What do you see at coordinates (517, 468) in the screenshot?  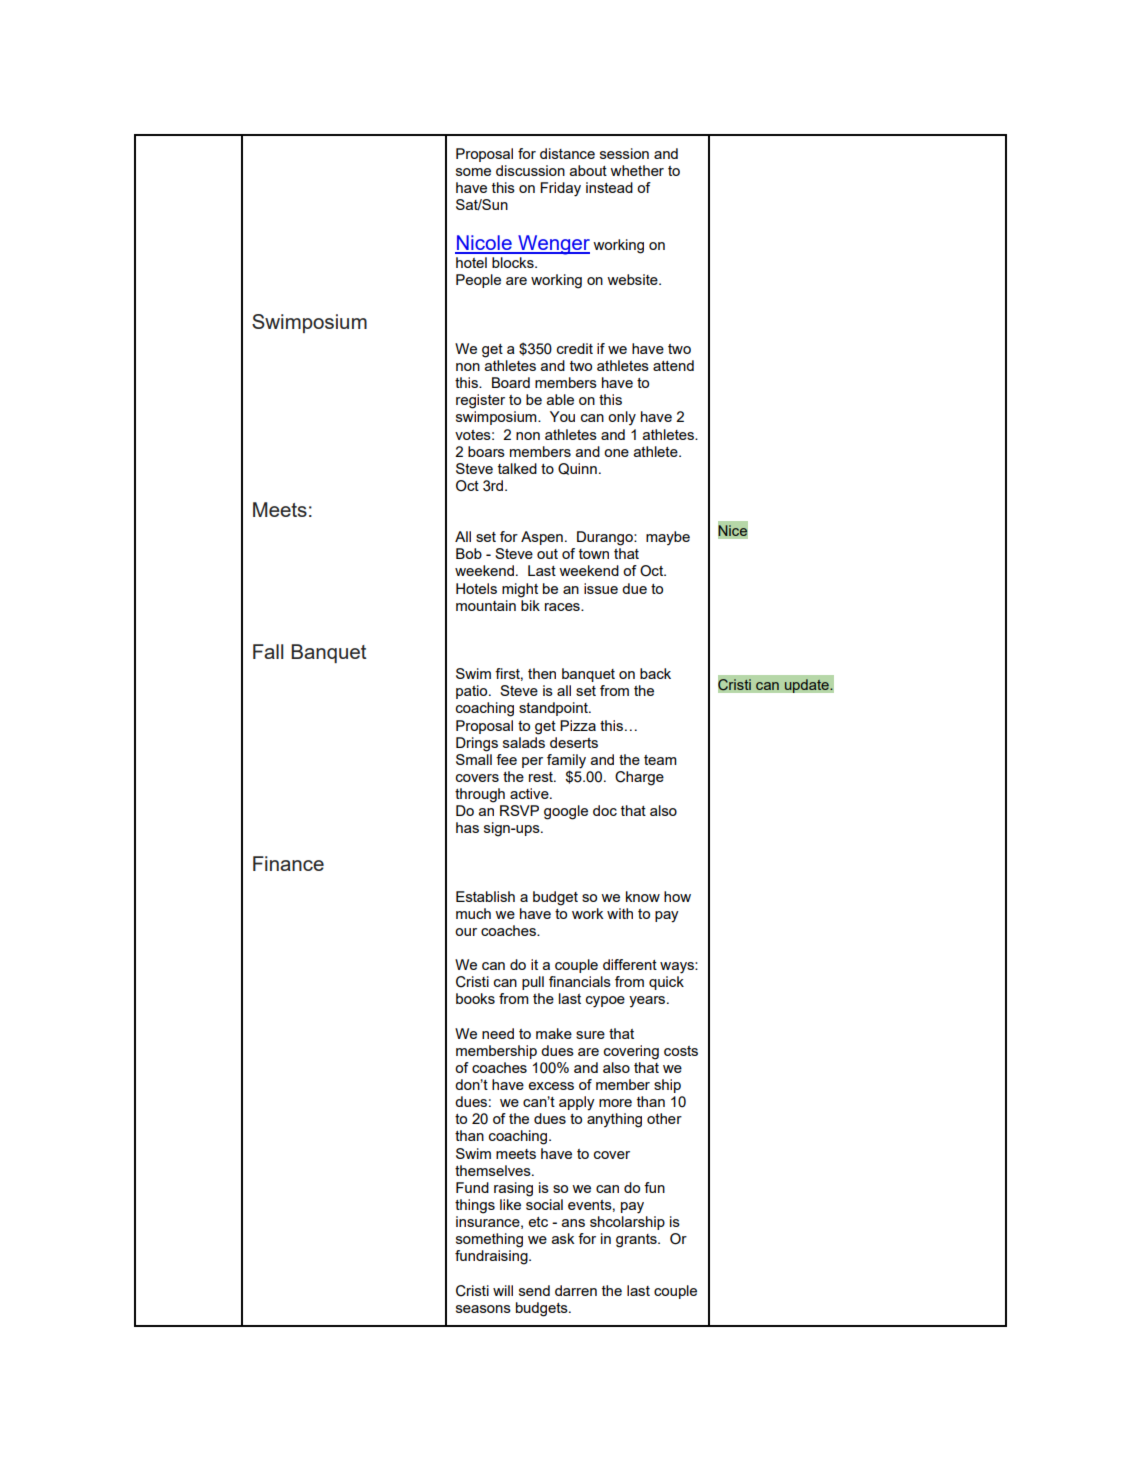 I see `talked` at bounding box center [517, 468].
